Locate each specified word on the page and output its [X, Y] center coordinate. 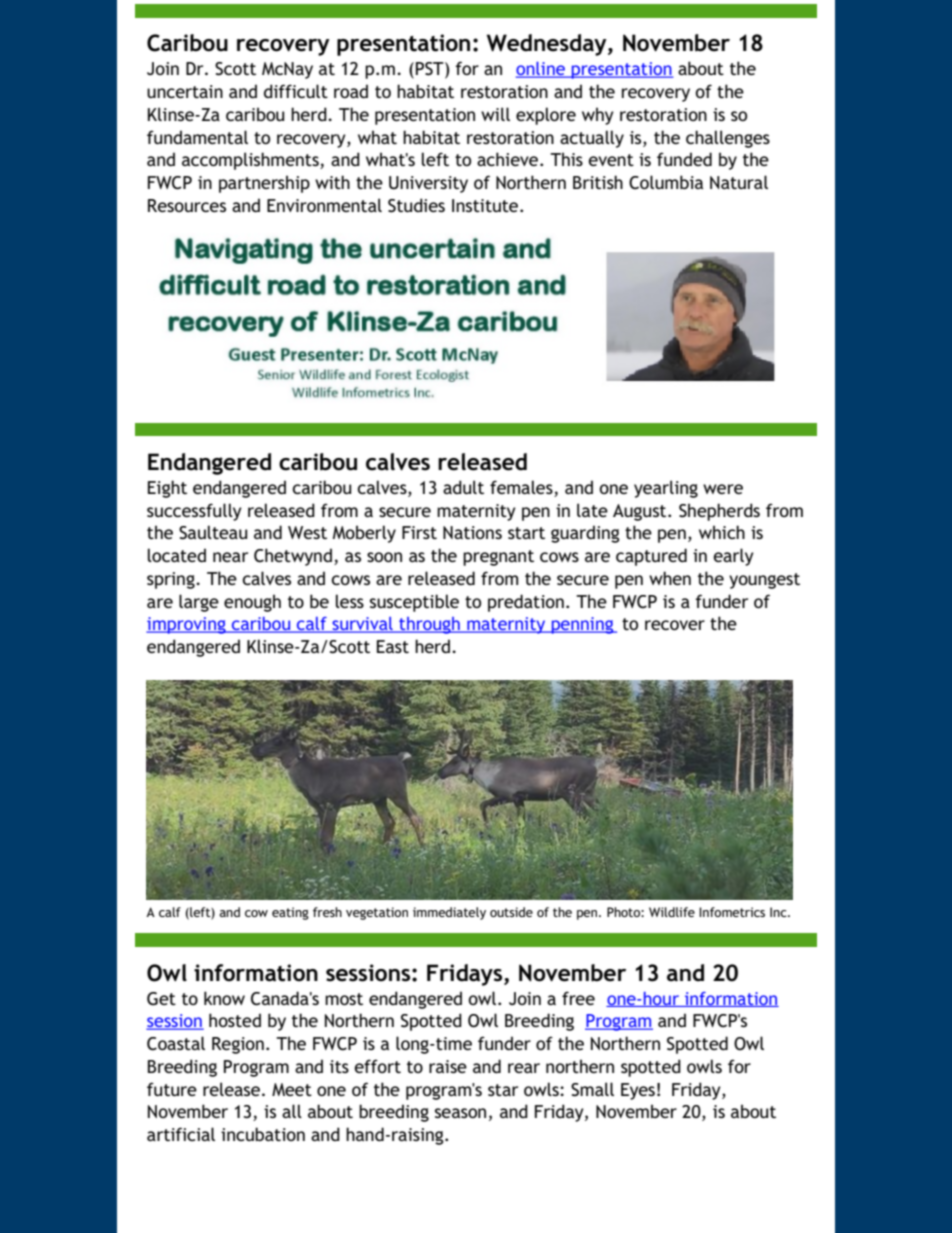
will [495, 114]
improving [187, 625]
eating [290, 913]
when [670, 578]
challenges [728, 139]
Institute [486, 205]
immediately [449, 913]
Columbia [666, 182]
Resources [187, 205]
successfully [194, 512]
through [429, 625]
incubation [263, 1134]
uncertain [185, 91]
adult [463, 487]
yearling [666, 489]
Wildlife [672, 912]
